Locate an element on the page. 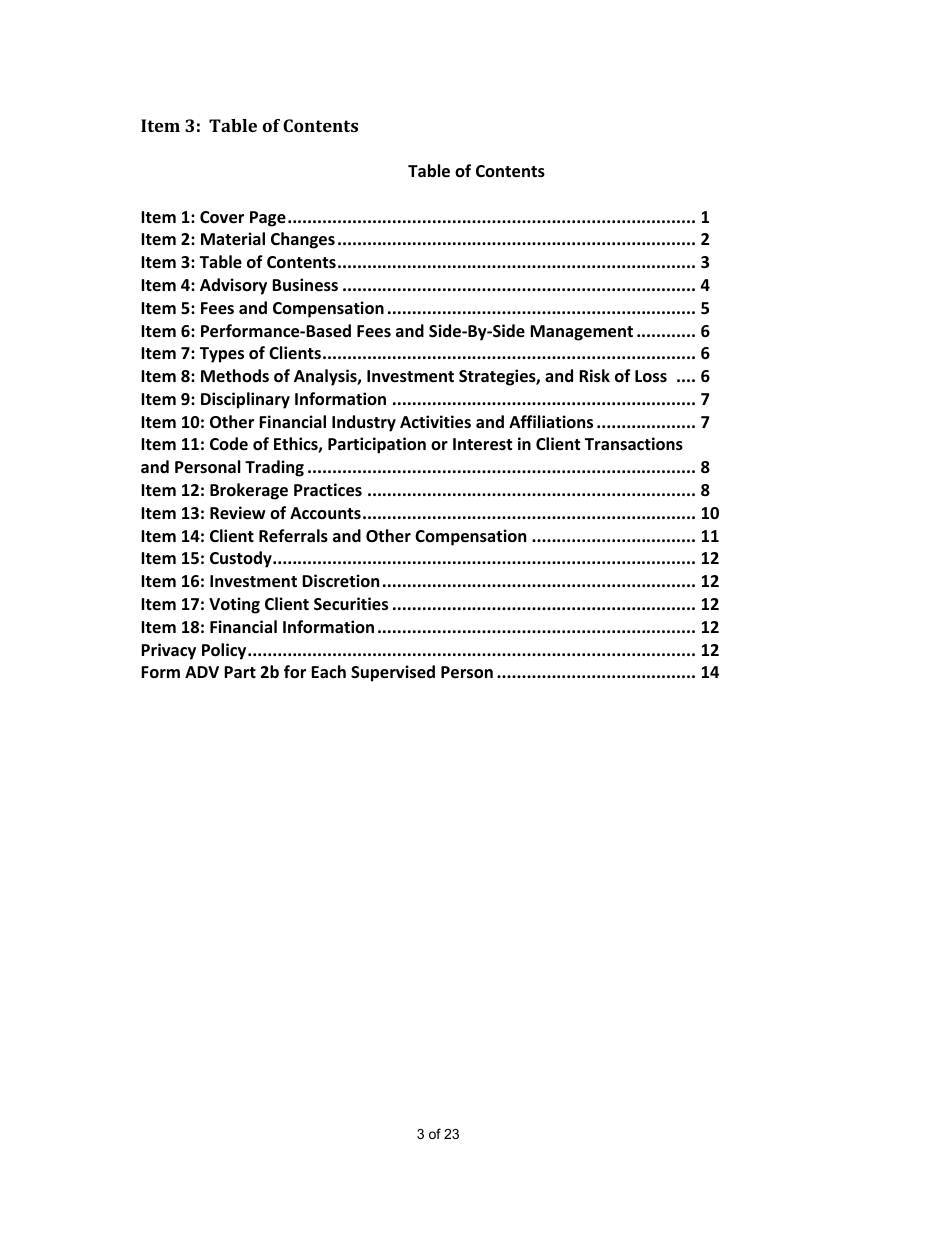 This page has width=952, height=1233. Industry is located at coordinates (364, 423).
